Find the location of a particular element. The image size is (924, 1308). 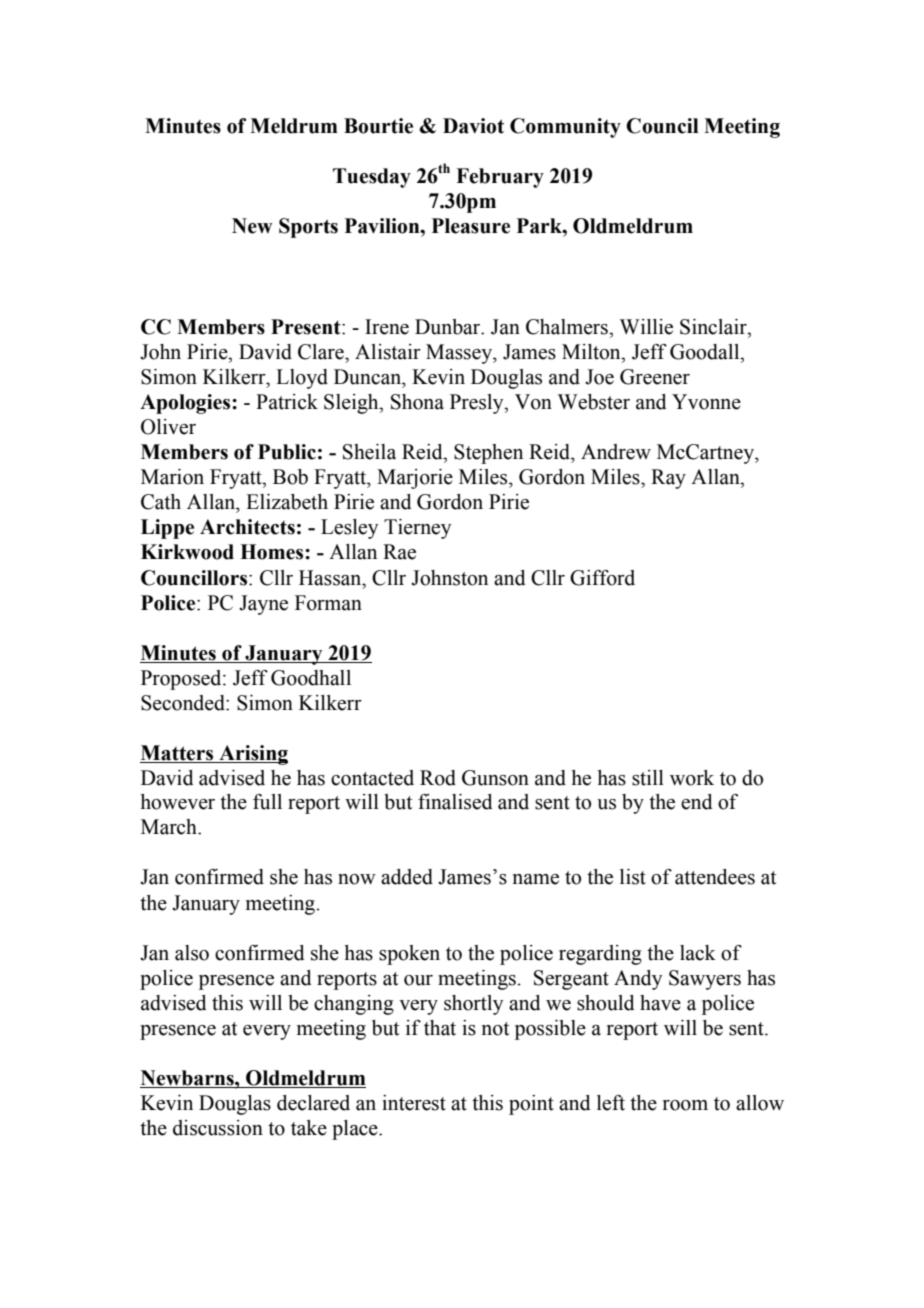

interest is located at coordinates (414, 1103).
